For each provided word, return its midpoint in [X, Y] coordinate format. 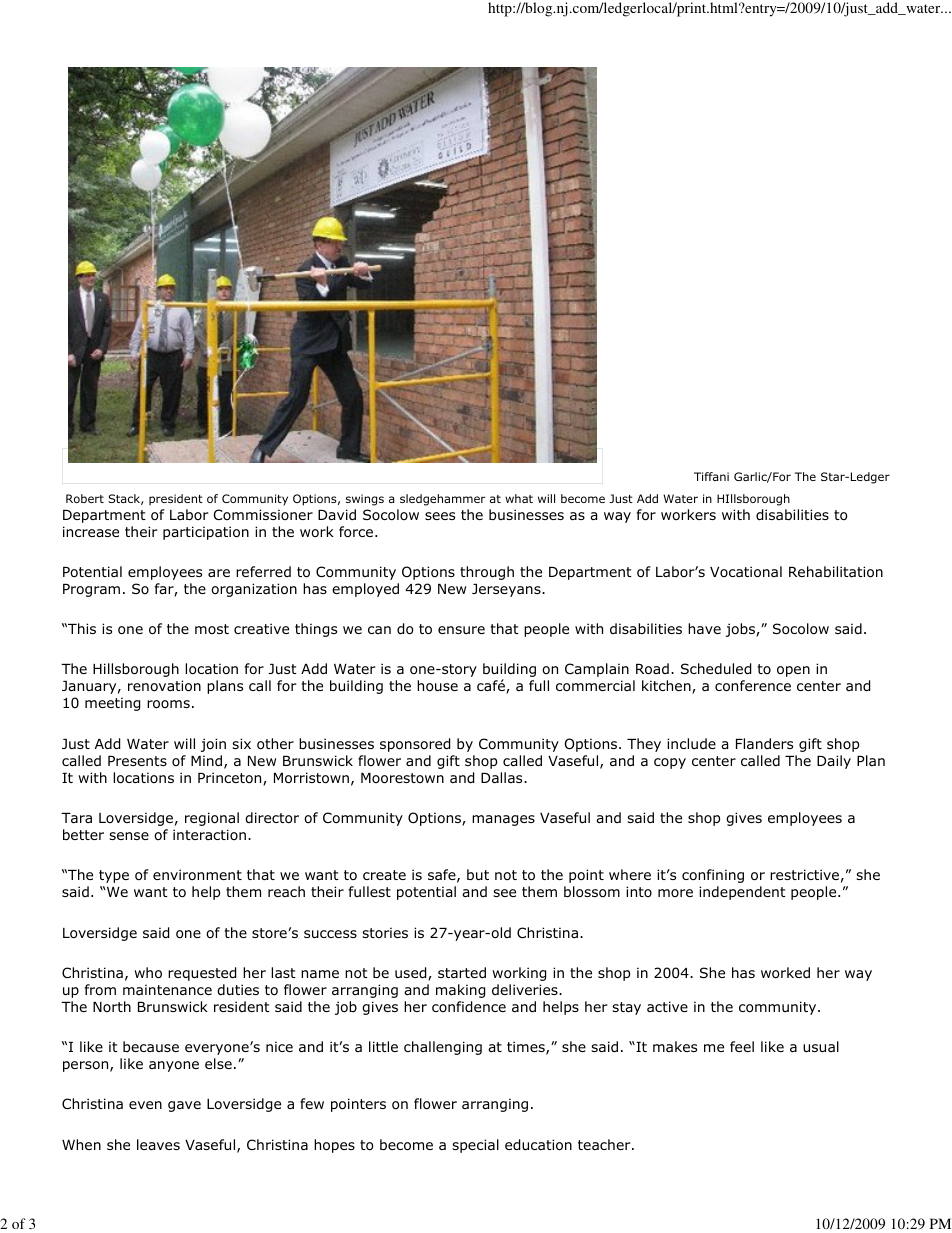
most [212, 629]
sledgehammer [443, 500]
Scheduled [716, 669]
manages [503, 820]
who [148, 973]
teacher [605, 1144]
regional [212, 819]
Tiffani [711, 476]
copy [670, 763]
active [667, 1006]
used [412, 974]
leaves [158, 1144]
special [475, 1146]
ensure [461, 630]
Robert [85, 498]
